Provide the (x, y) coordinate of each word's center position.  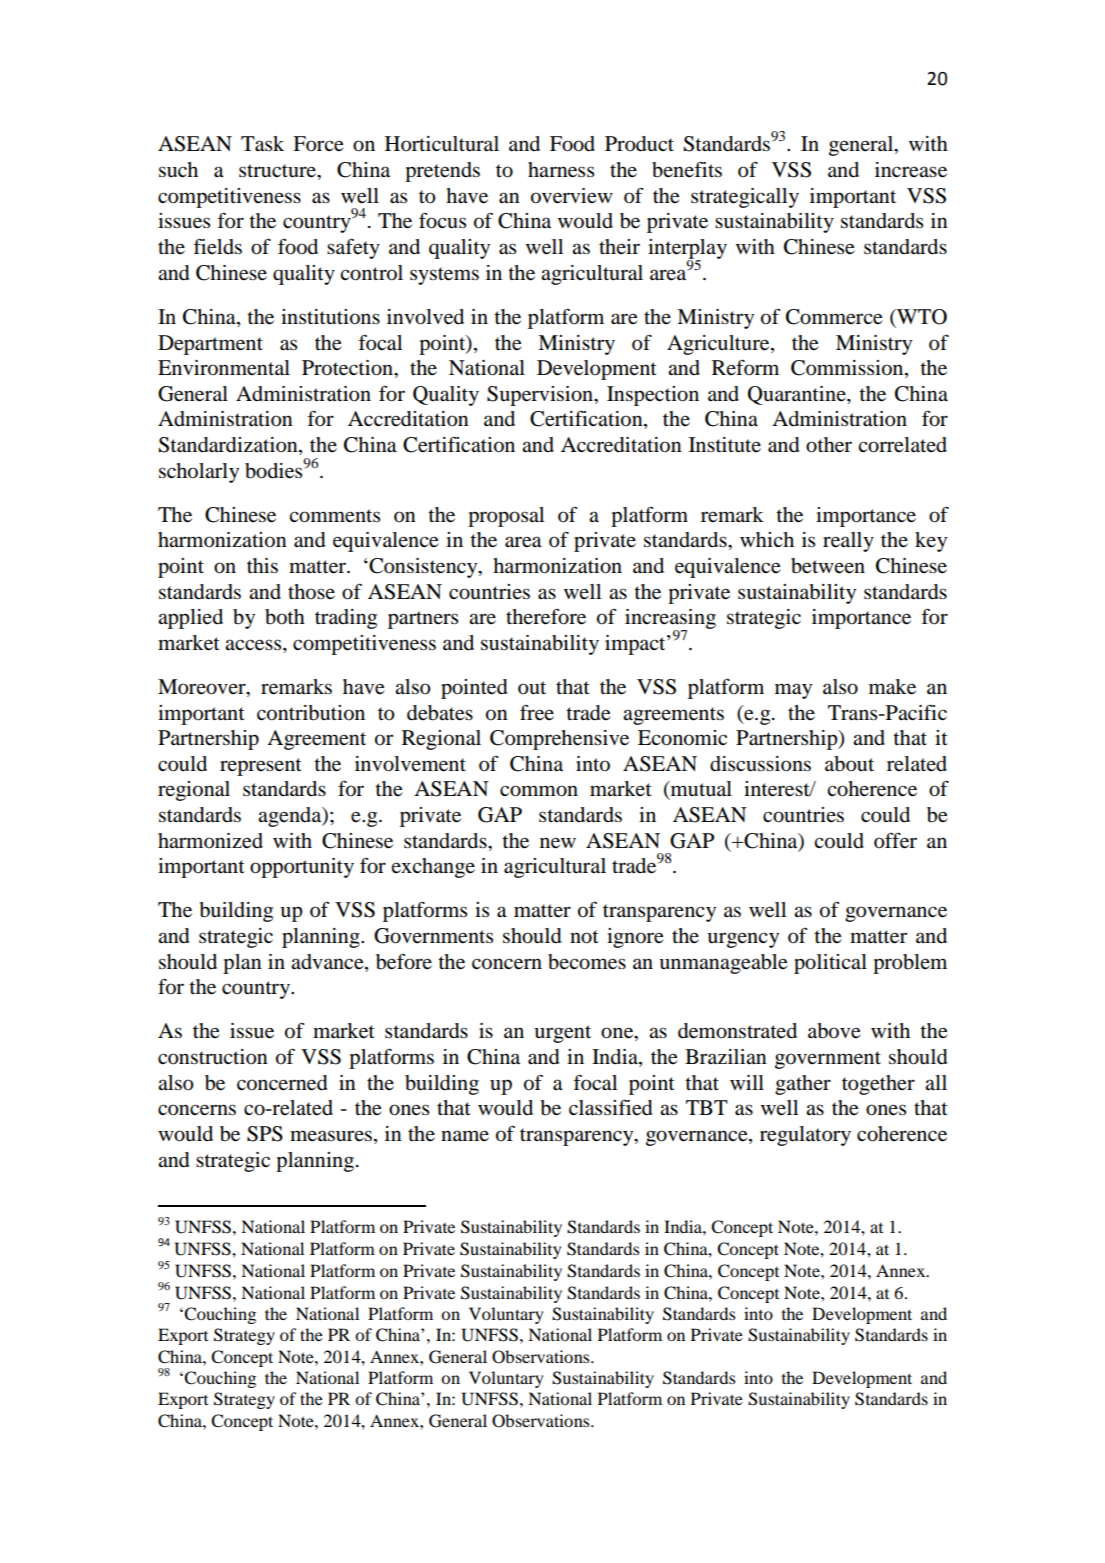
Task (262, 144)
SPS (265, 1134)
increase (911, 170)
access (254, 645)
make (892, 687)
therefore (546, 616)
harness (561, 170)
